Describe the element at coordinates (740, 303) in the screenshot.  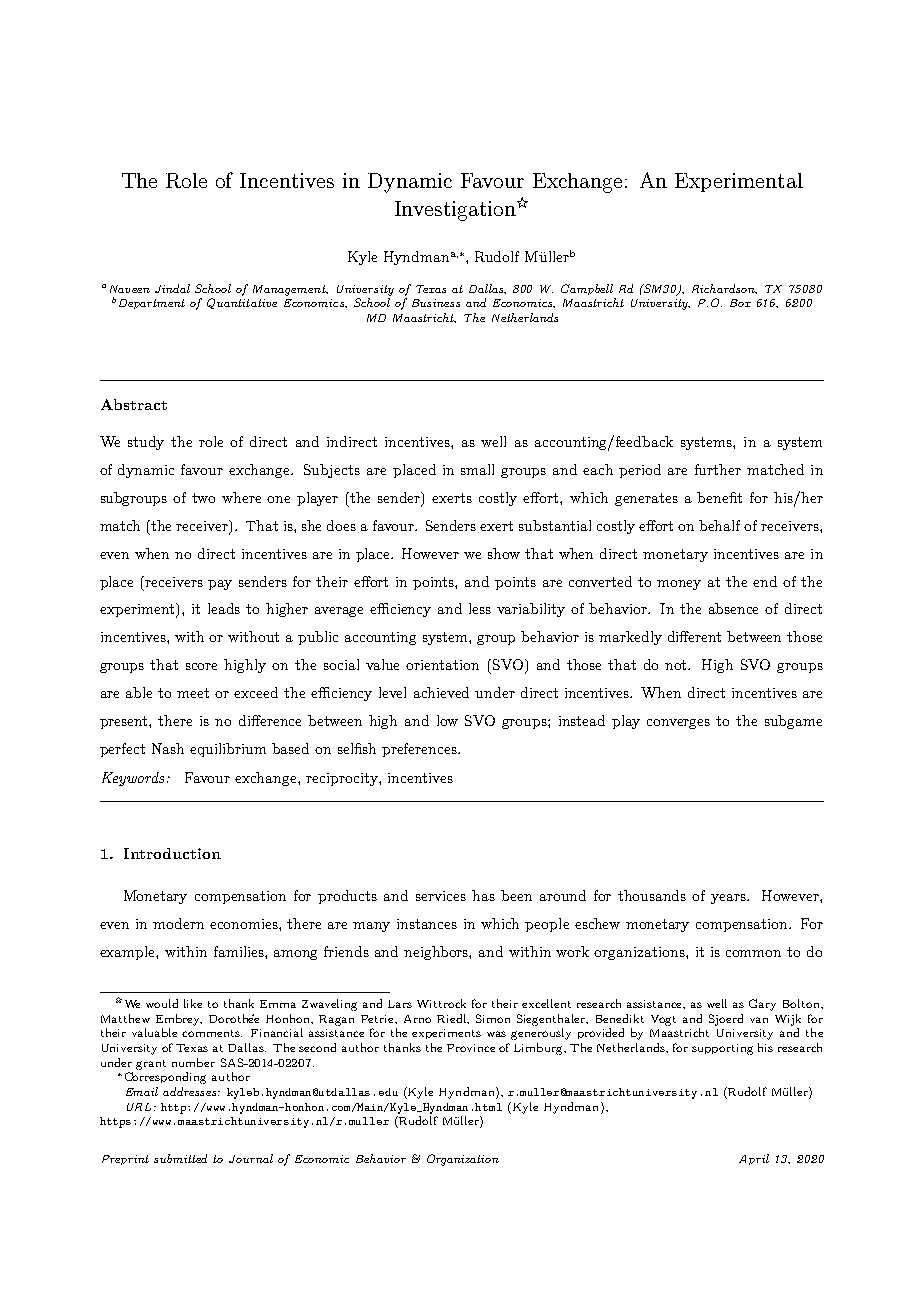
I see `Box` at that location.
